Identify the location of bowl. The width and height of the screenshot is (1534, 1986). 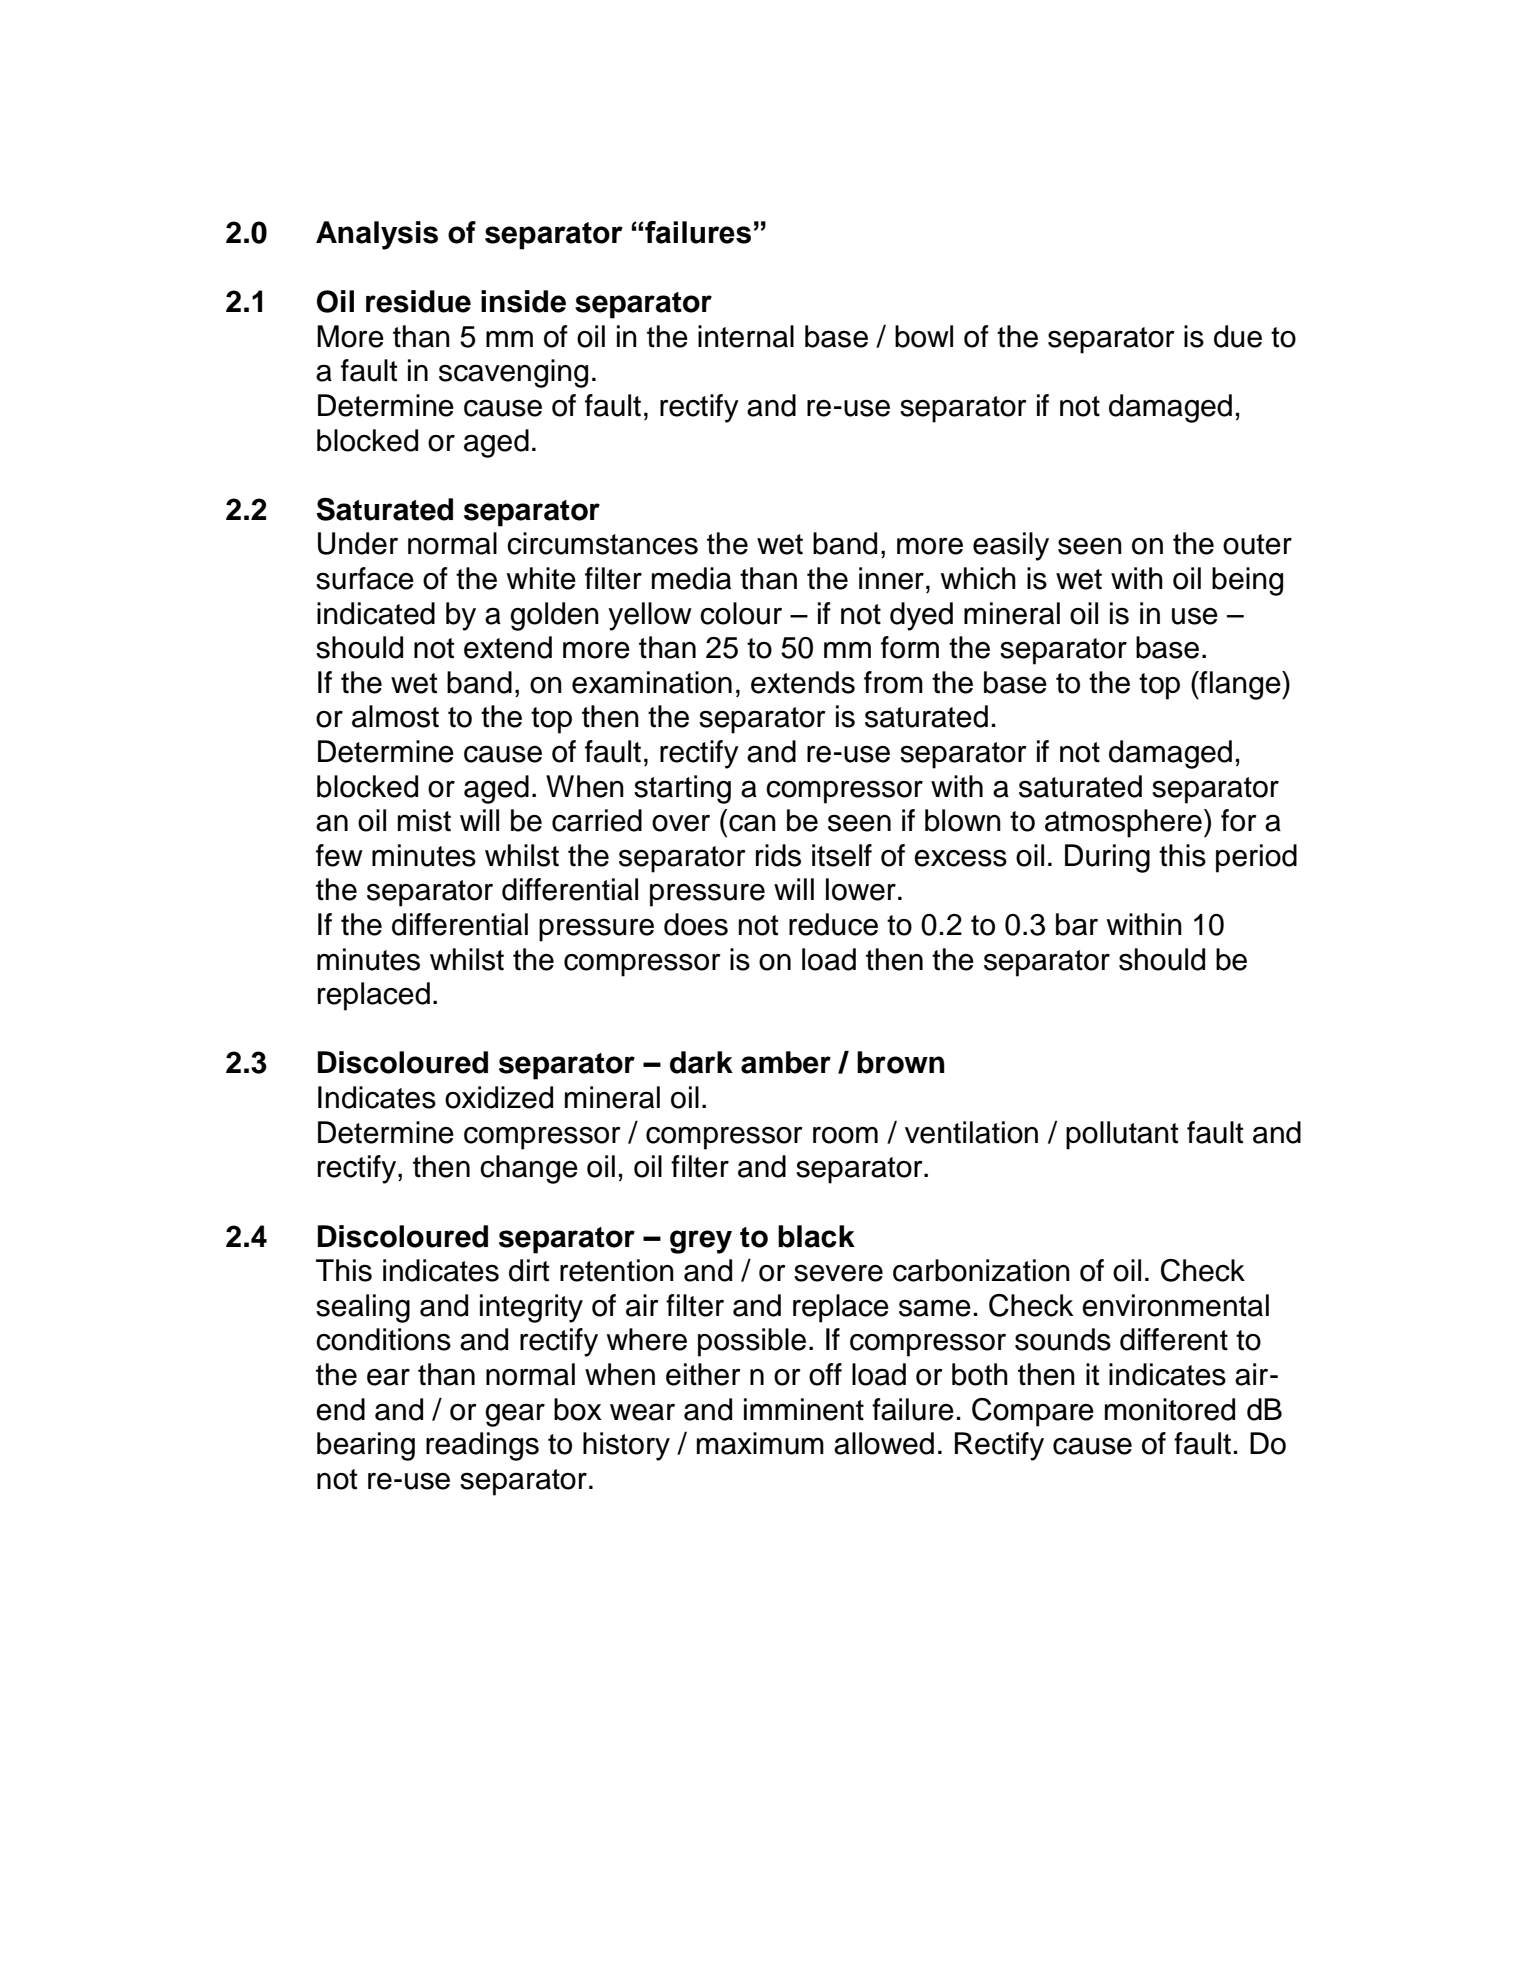
(924, 336).
